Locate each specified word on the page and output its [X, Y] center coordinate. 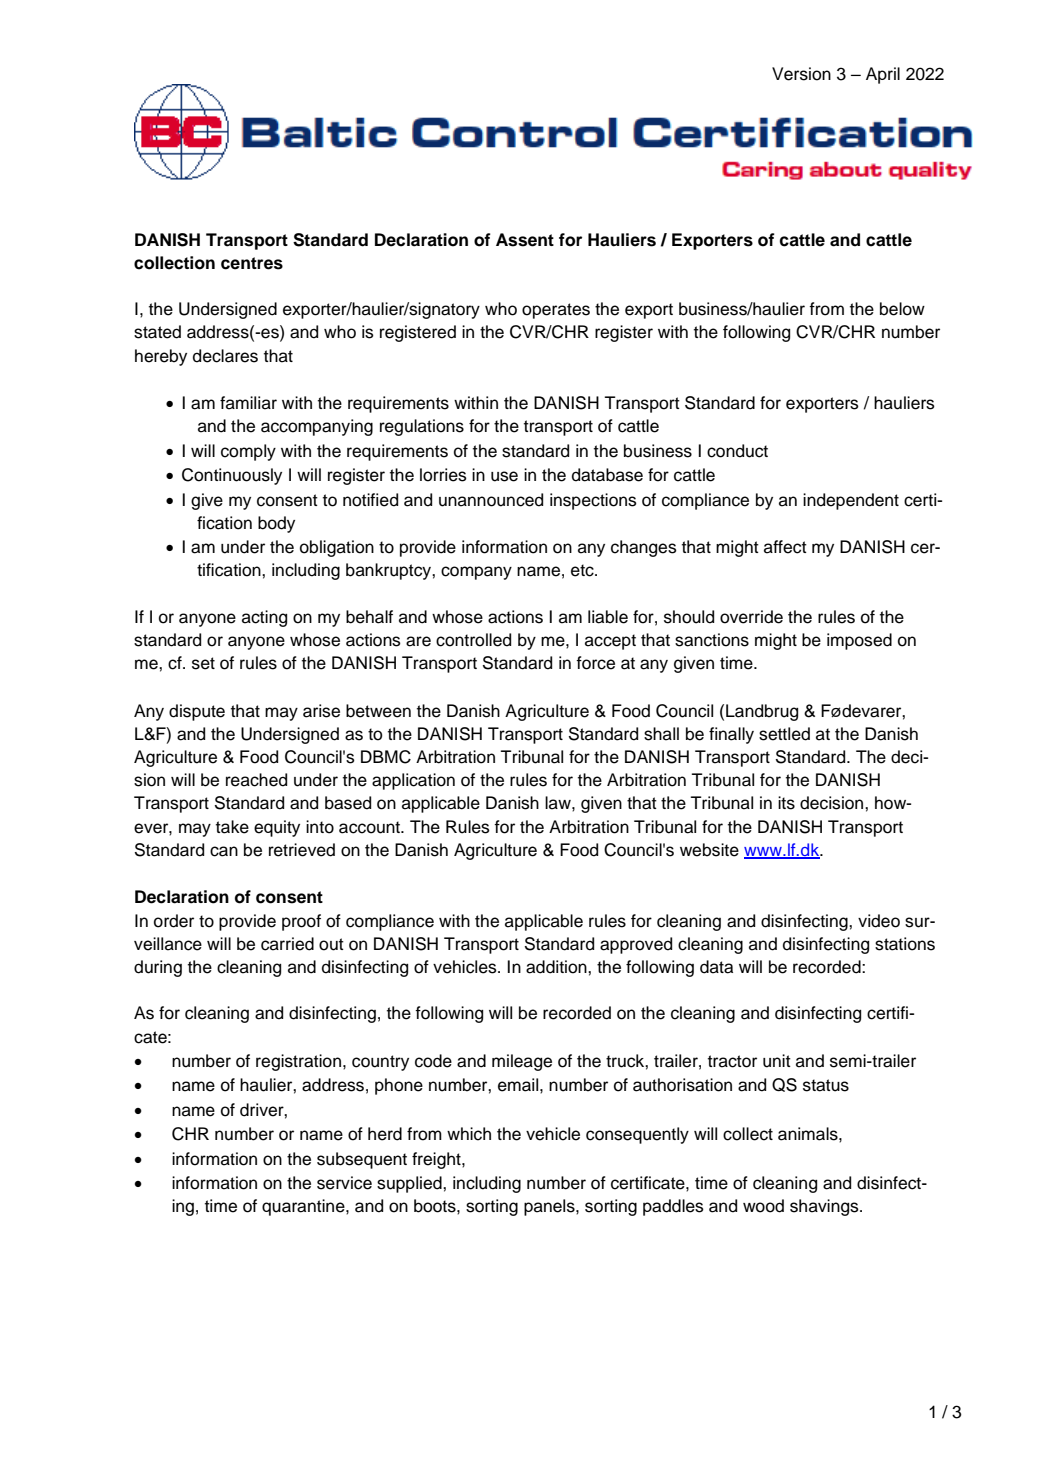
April [883, 75]
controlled [473, 640]
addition [557, 967]
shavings [825, 1207]
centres [252, 263]
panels [550, 1207]
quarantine [304, 1207]
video [879, 921]
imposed [859, 641]
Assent [525, 240]
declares [225, 356]
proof [301, 922]
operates [556, 311]
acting [264, 618]
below [902, 309]
